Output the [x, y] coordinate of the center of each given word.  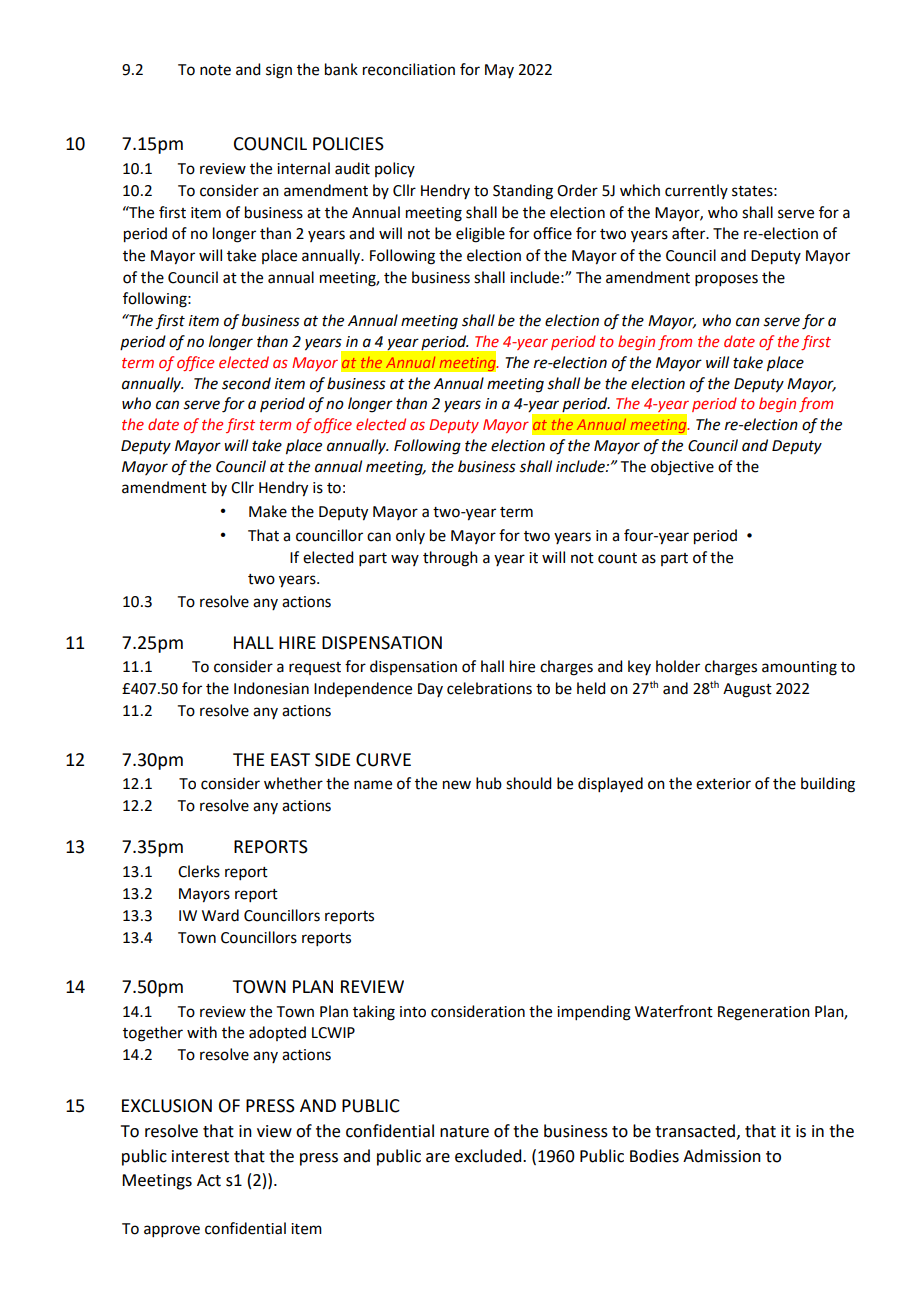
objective [682, 467]
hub [489, 783]
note [215, 70]
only [410, 536]
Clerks [199, 871]
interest [200, 1156]
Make [268, 511]
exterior [723, 784]
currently [696, 191]
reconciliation [409, 69]
